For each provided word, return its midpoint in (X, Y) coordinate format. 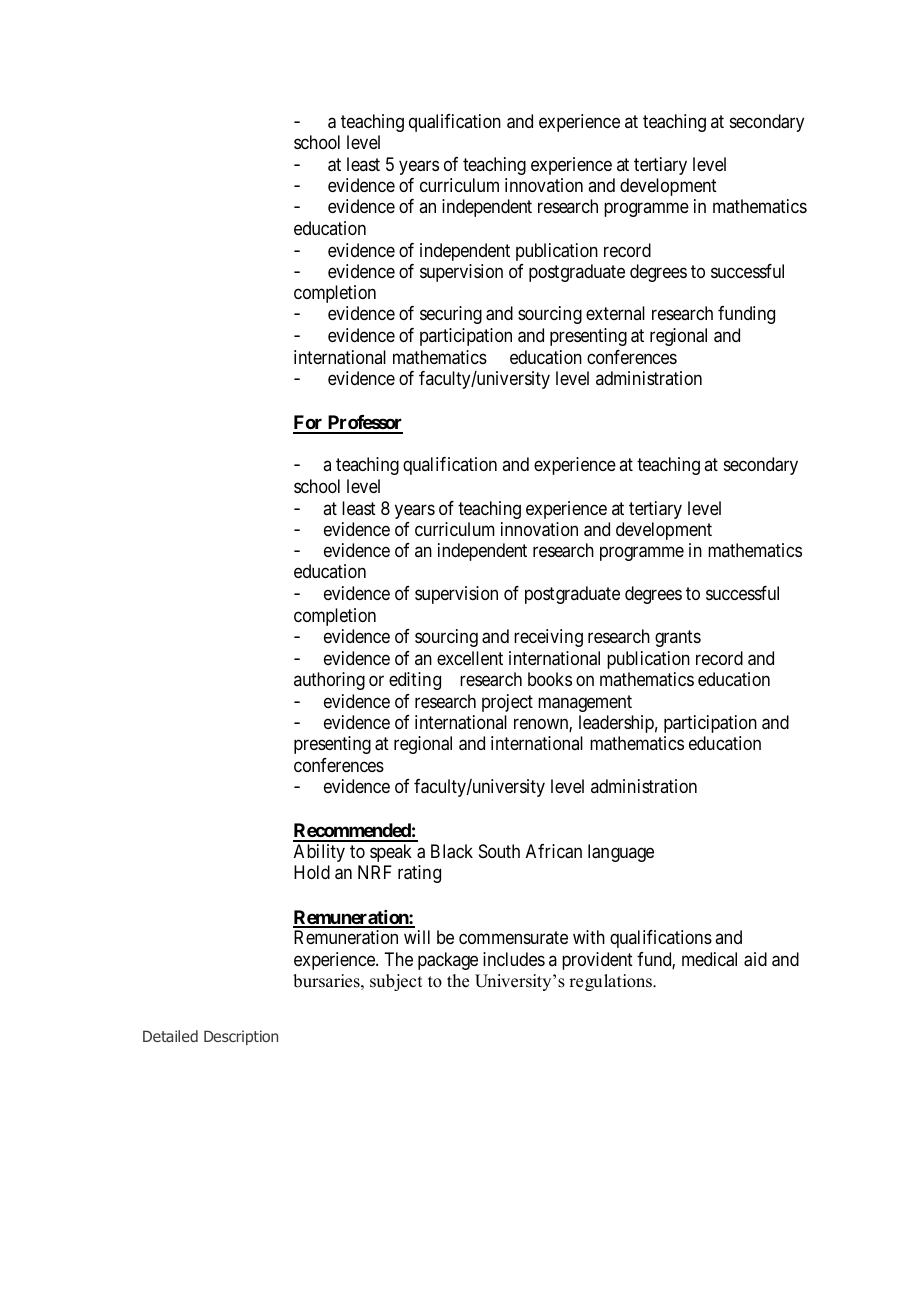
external (615, 313)
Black (452, 851)
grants (678, 638)
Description (241, 1037)
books (550, 679)
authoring (329, 681)
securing (451, 315)
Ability (319, 853)
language (621, 853)
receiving (548, 638)
